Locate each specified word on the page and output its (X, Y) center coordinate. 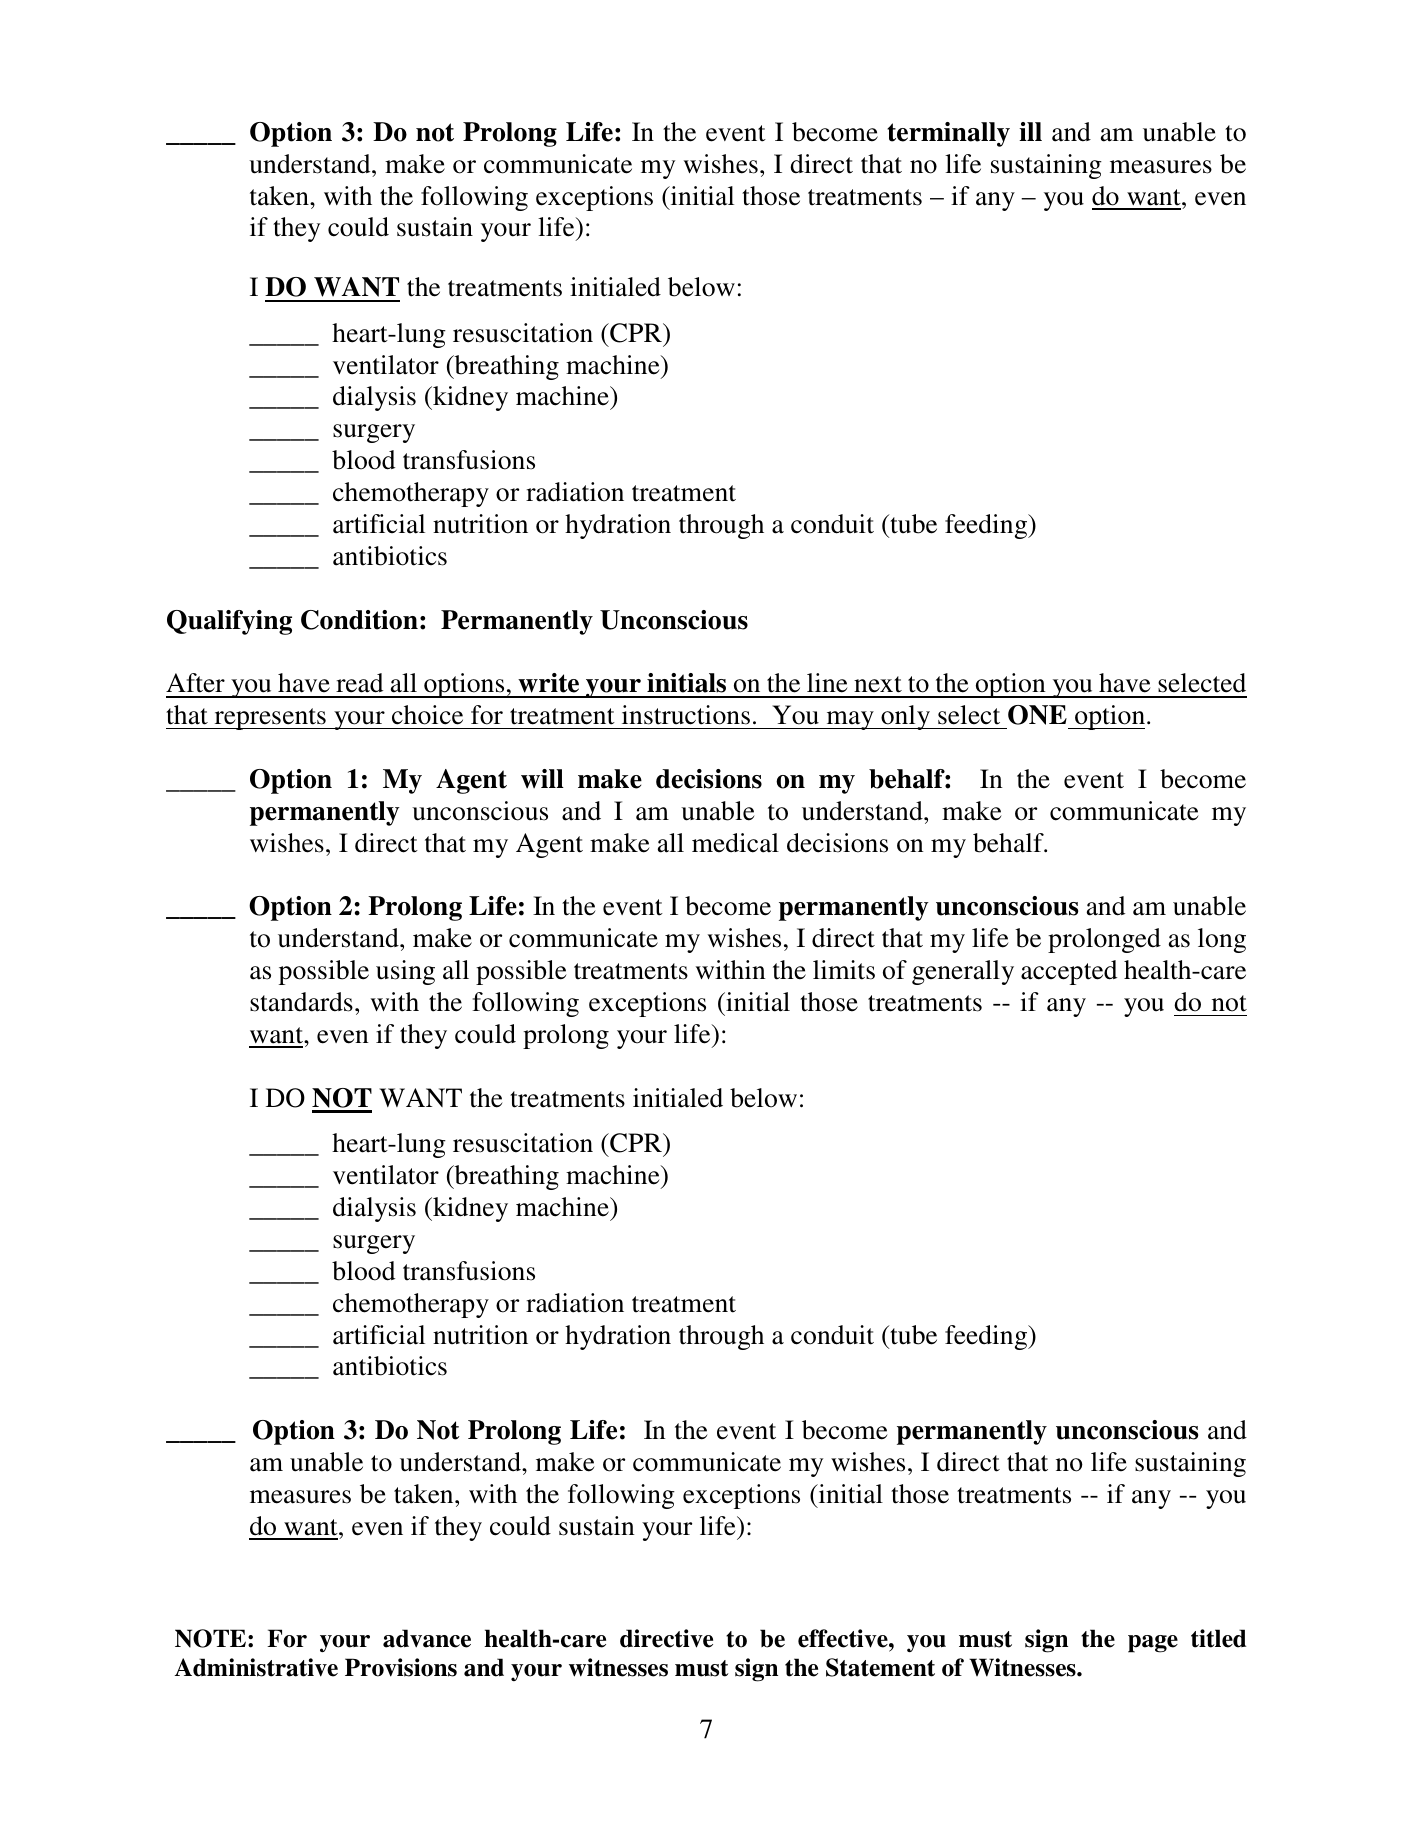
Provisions (401, 1667)
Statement (880, 1667)
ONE (1037, 715)
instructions (686, 715)
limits (844, 970)
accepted (1069, 972)
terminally (948, 134)
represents (270, 719)
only (905, 717)
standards (301, 1002)
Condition (359, 620)
